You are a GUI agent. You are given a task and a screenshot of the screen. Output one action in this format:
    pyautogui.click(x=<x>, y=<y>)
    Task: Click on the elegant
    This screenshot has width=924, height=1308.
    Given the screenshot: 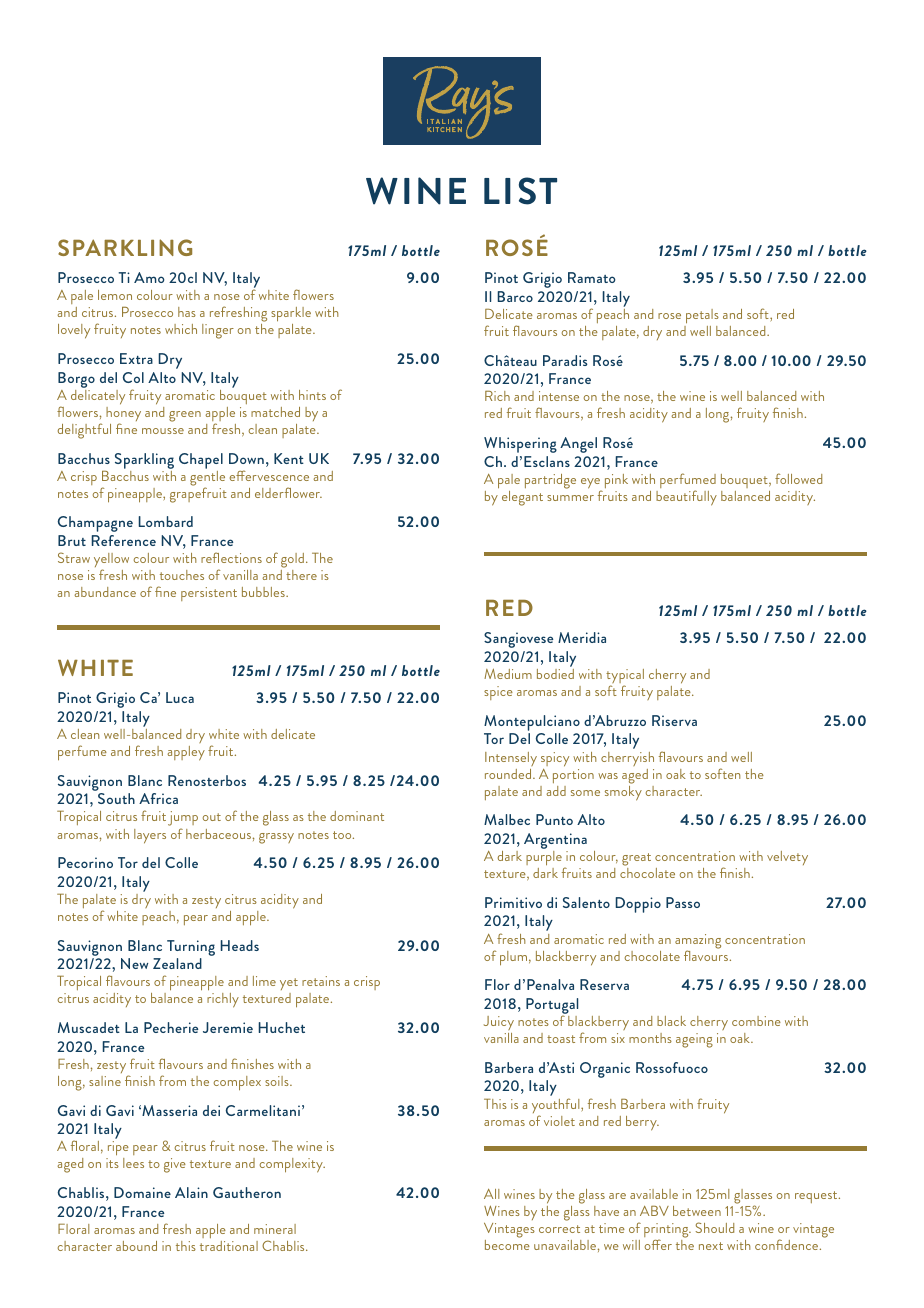 What is the action you would take?
    pyautogui.click(x=522, y=498)
